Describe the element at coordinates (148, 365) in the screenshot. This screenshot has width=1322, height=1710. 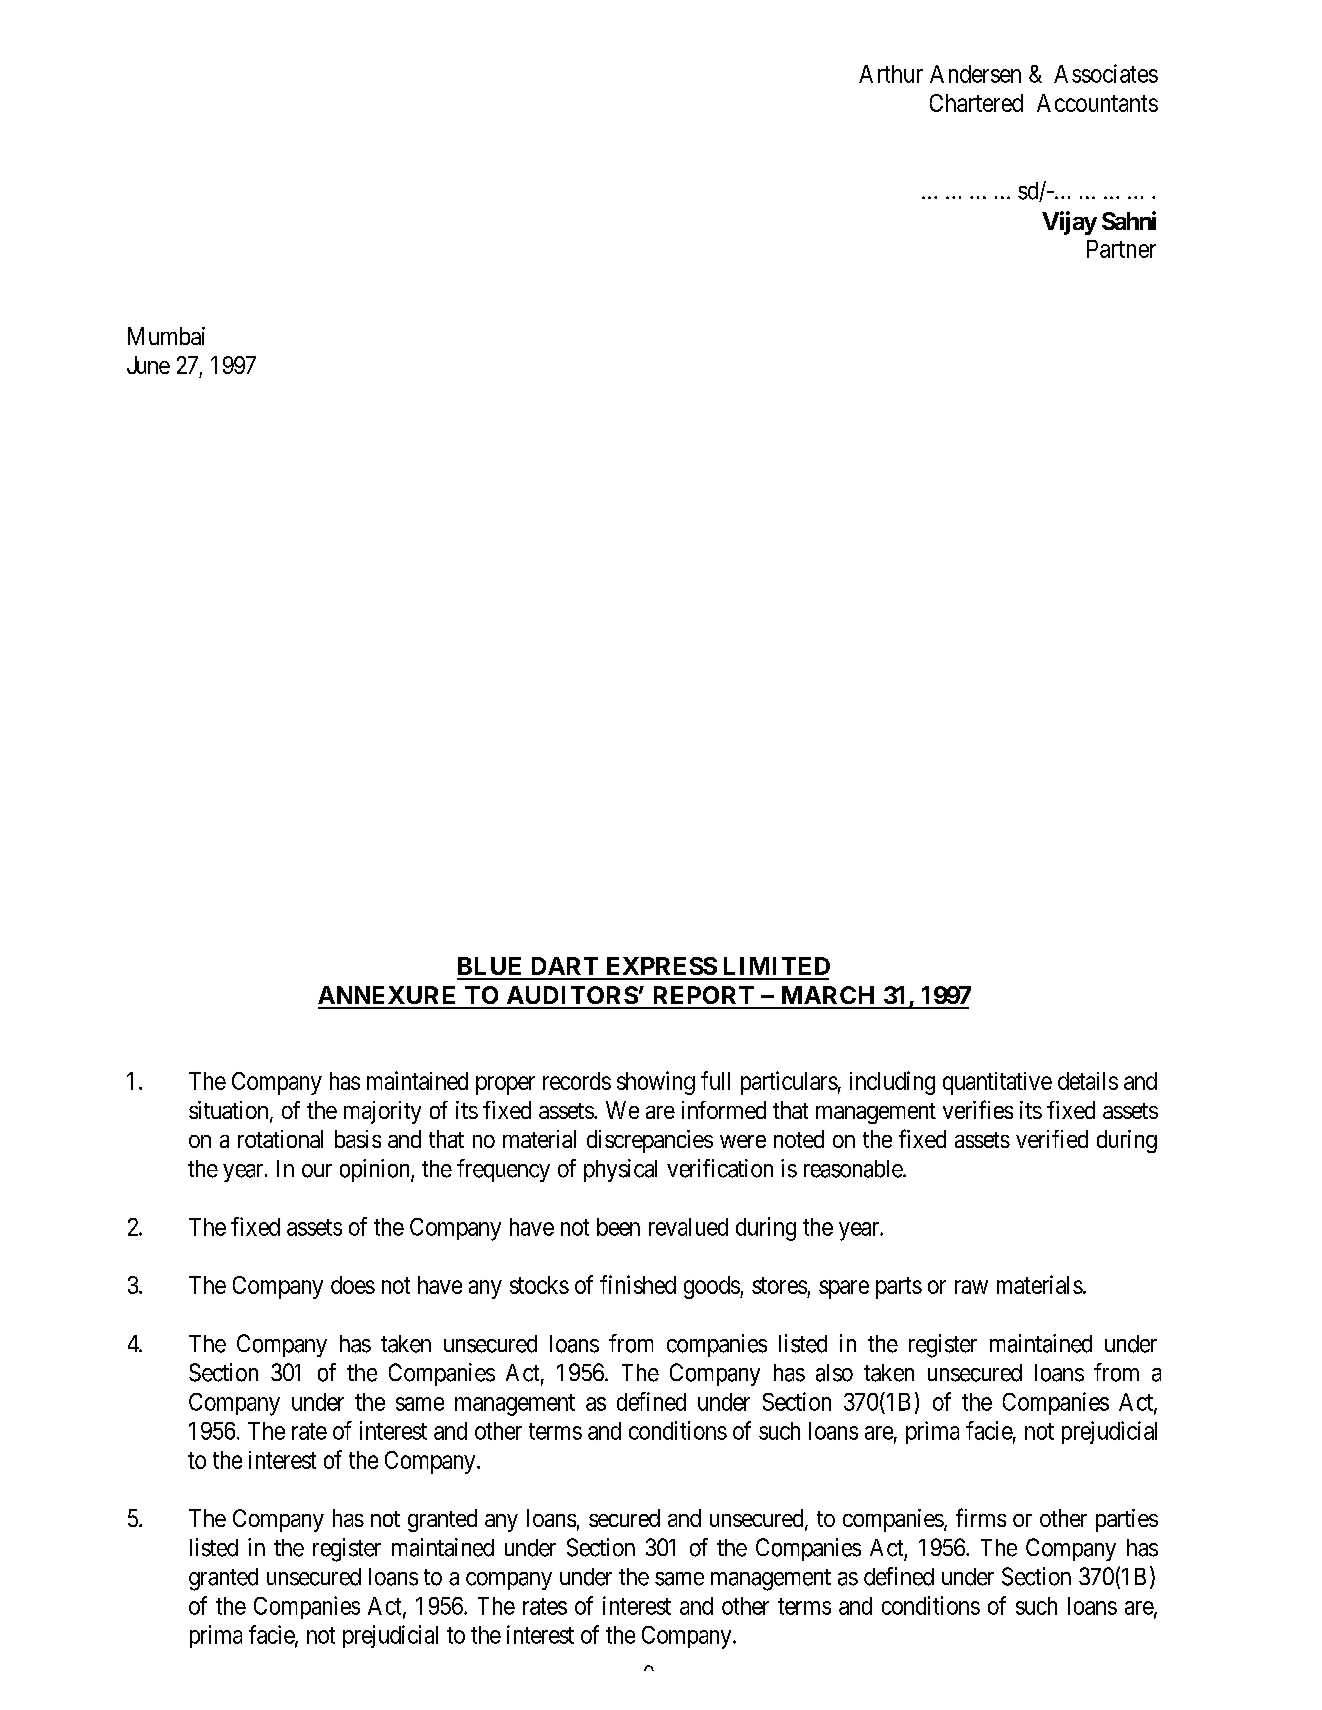
I see `June` at that location.
